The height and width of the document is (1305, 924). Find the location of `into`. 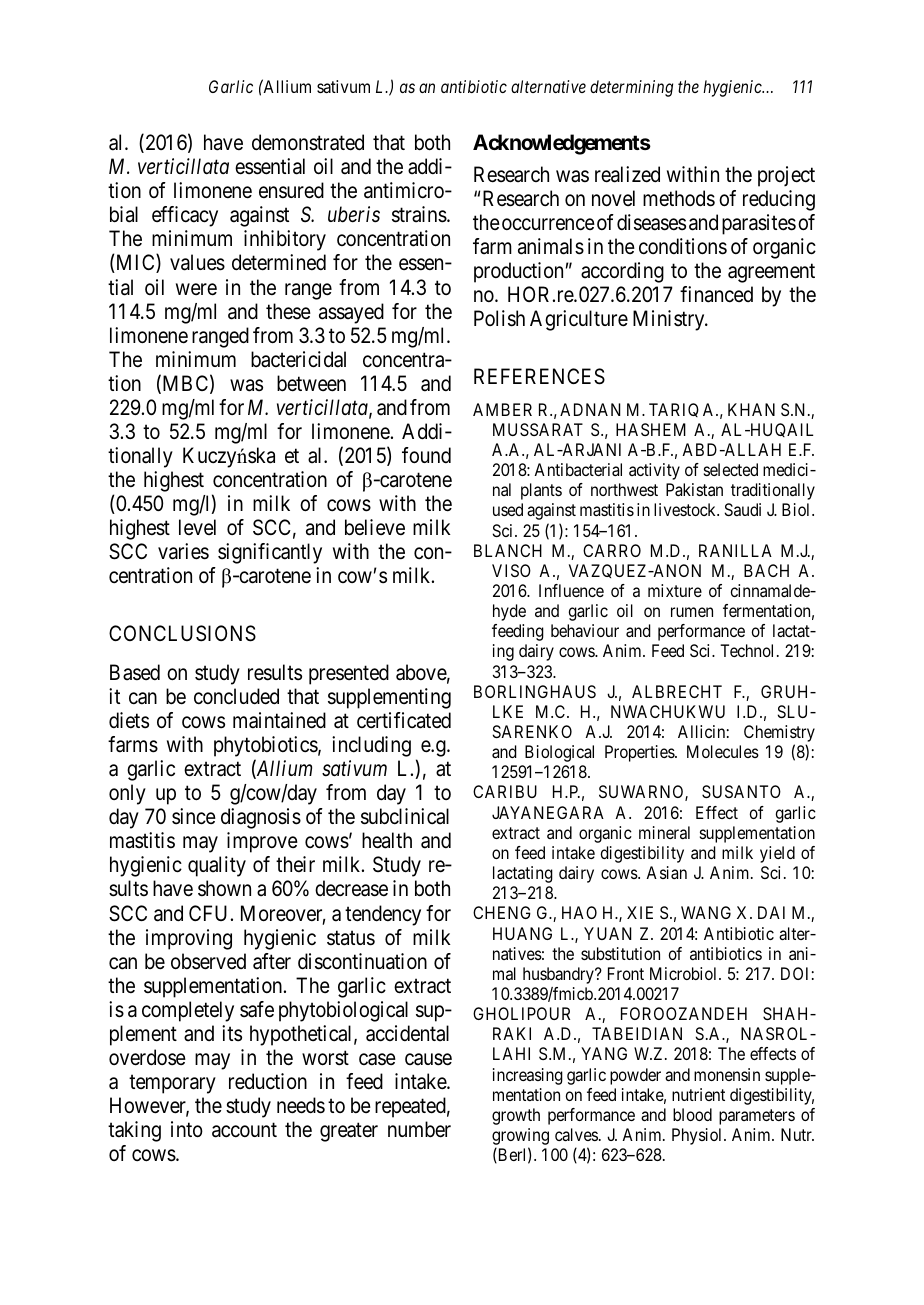

into is located at coordinates (187, 1129).
